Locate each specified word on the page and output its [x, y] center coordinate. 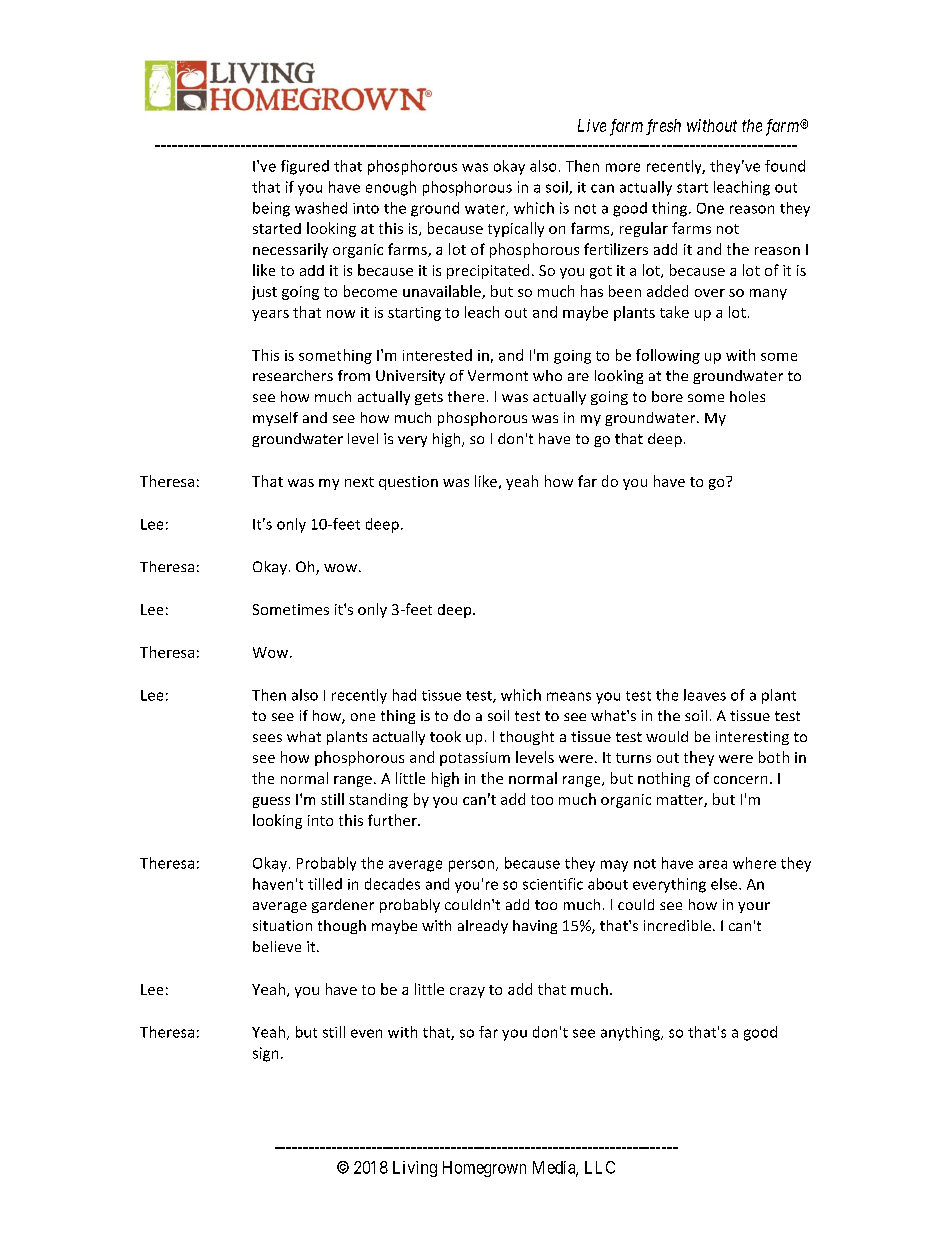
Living [415, 1169]
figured [305, 167]
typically [516, 229]
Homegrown [484, 1169]
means [569, 696]
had [404, 695]
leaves [705, 695]
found [785, 166]
